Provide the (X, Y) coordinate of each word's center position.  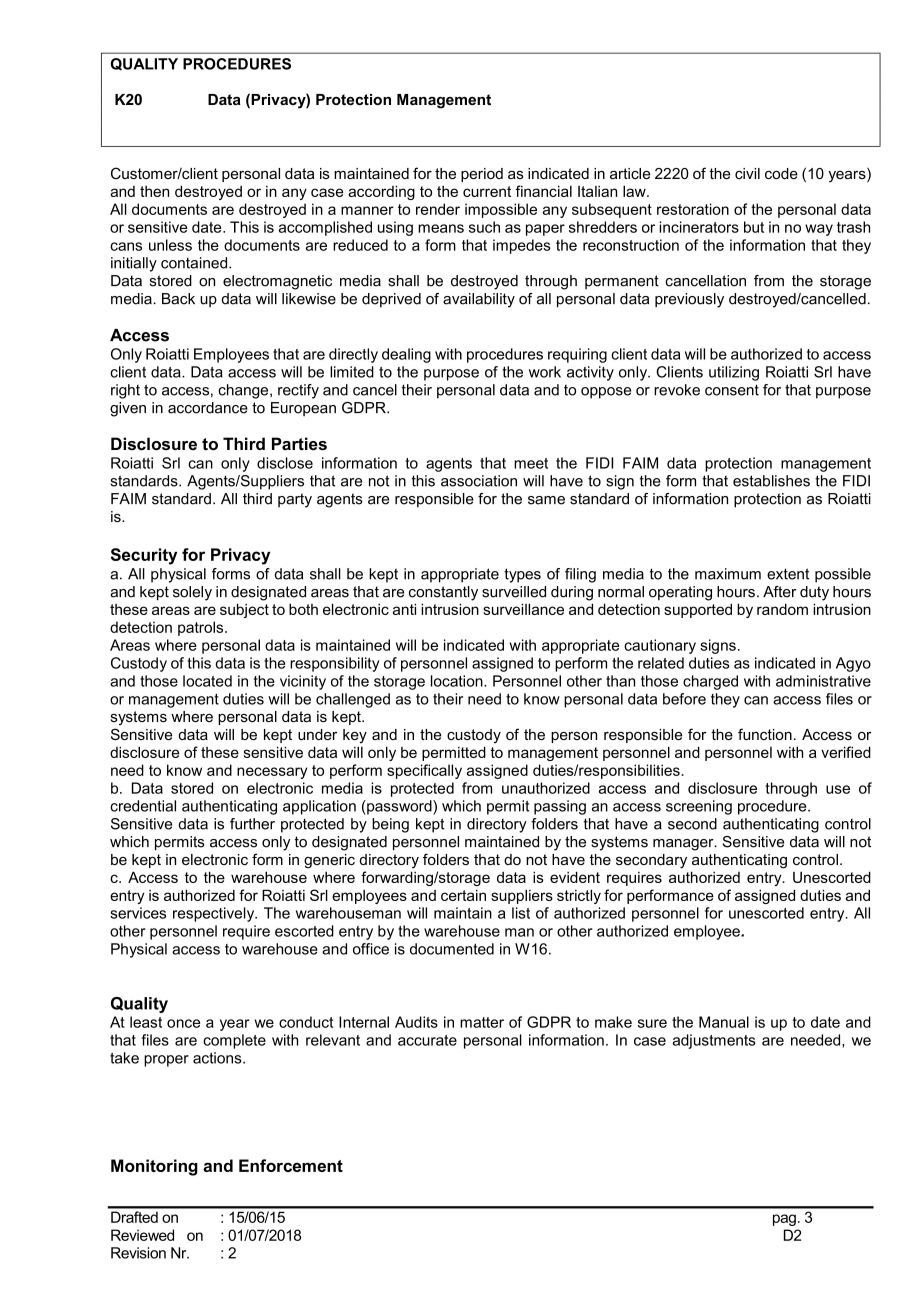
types (522, 575)
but (754, 227)
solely (192, 593)
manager (684, 845)
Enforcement (291, 1165)
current (487, 191)
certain (463, 895)
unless (170, 245)
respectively (215, 914)
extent (788, 574)
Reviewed (142, 1235)
